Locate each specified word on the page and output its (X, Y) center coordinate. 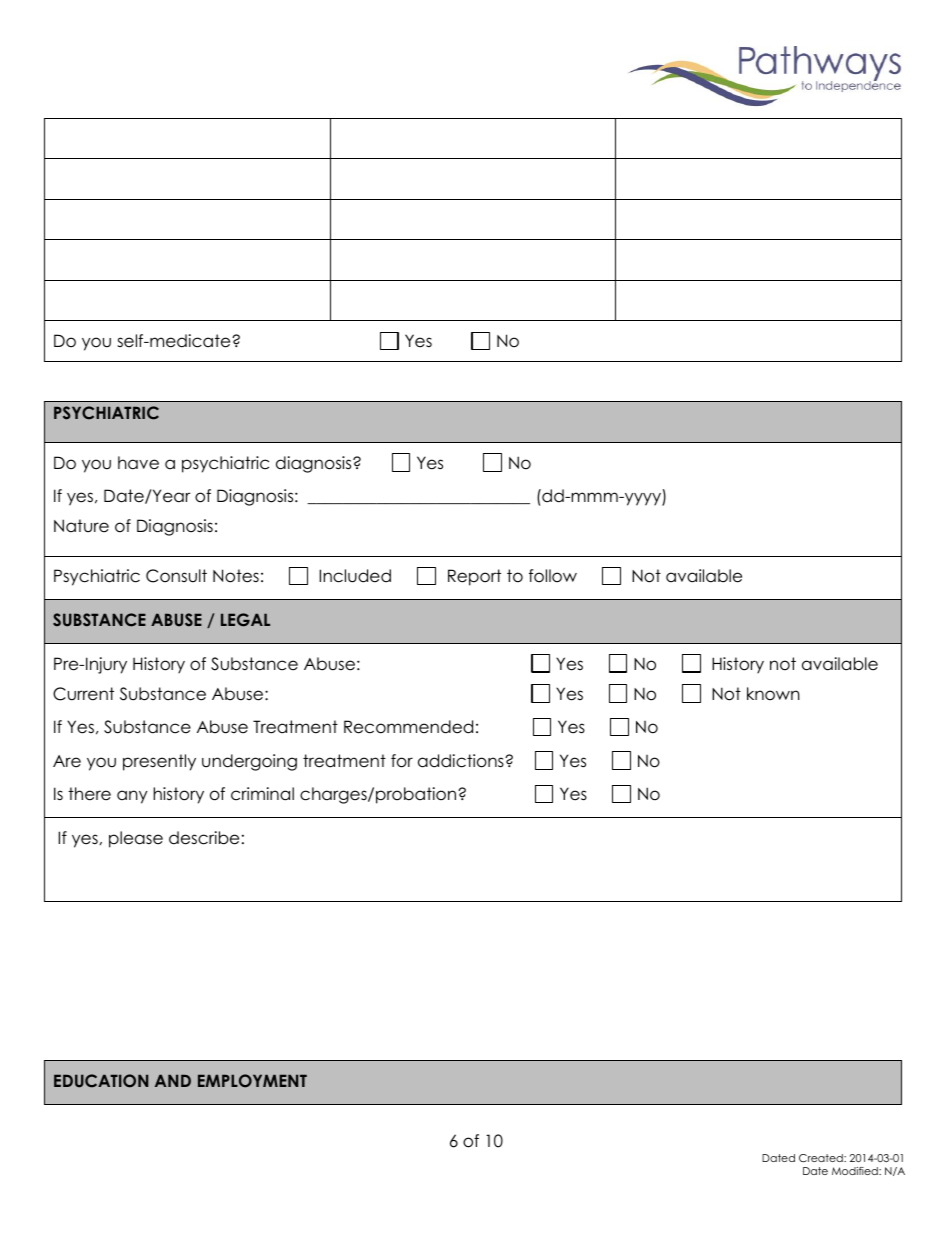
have (138, 463)
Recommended (408, 727)
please (136, 839)
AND (173, 1080)
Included (355, 576)
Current (83, 694)
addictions (462, 761)
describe (204, 838)
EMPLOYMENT (252, 1081)
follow (553, 576)
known (773, 694)
